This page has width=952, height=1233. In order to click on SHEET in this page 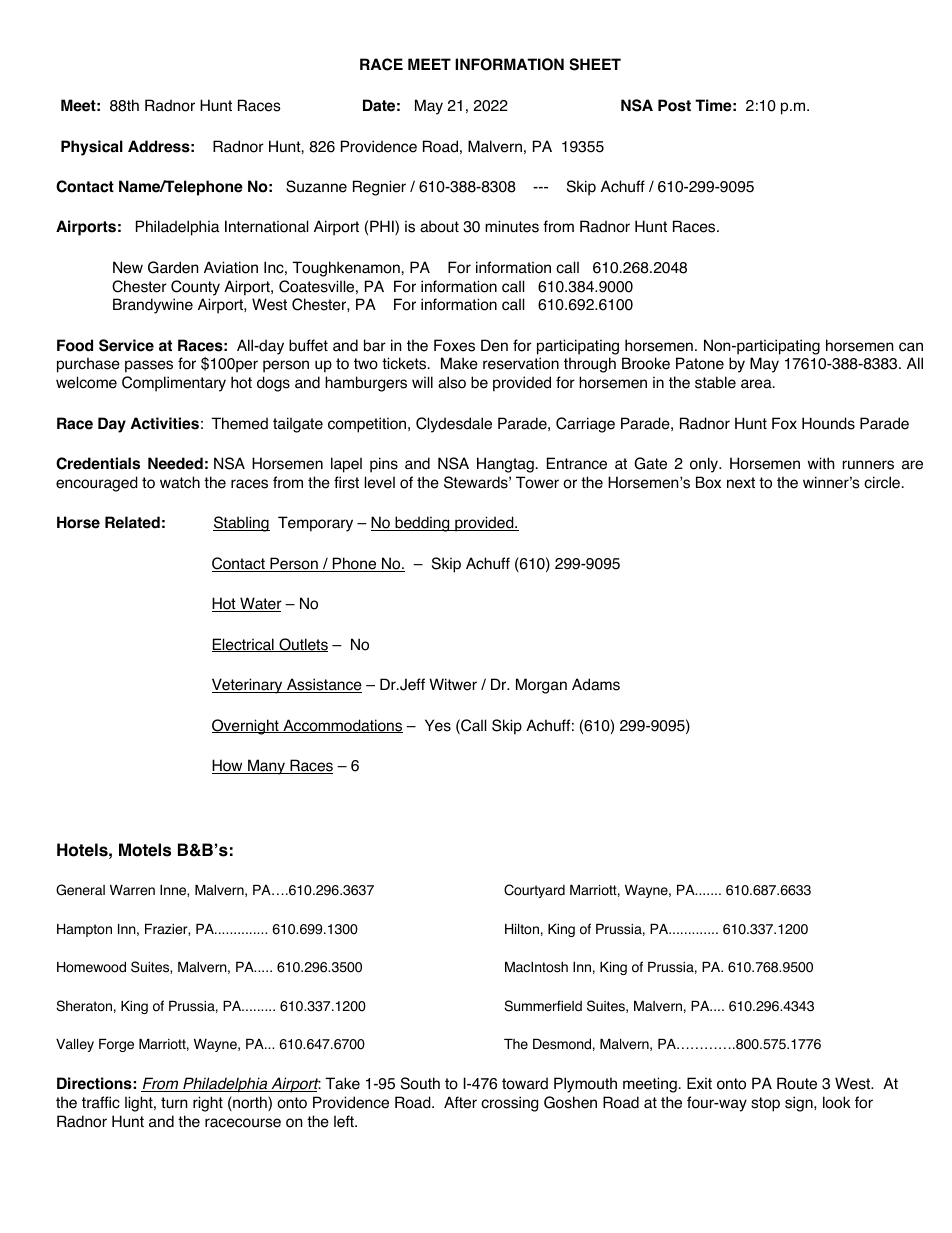, I will do `click(595, 64)`.
